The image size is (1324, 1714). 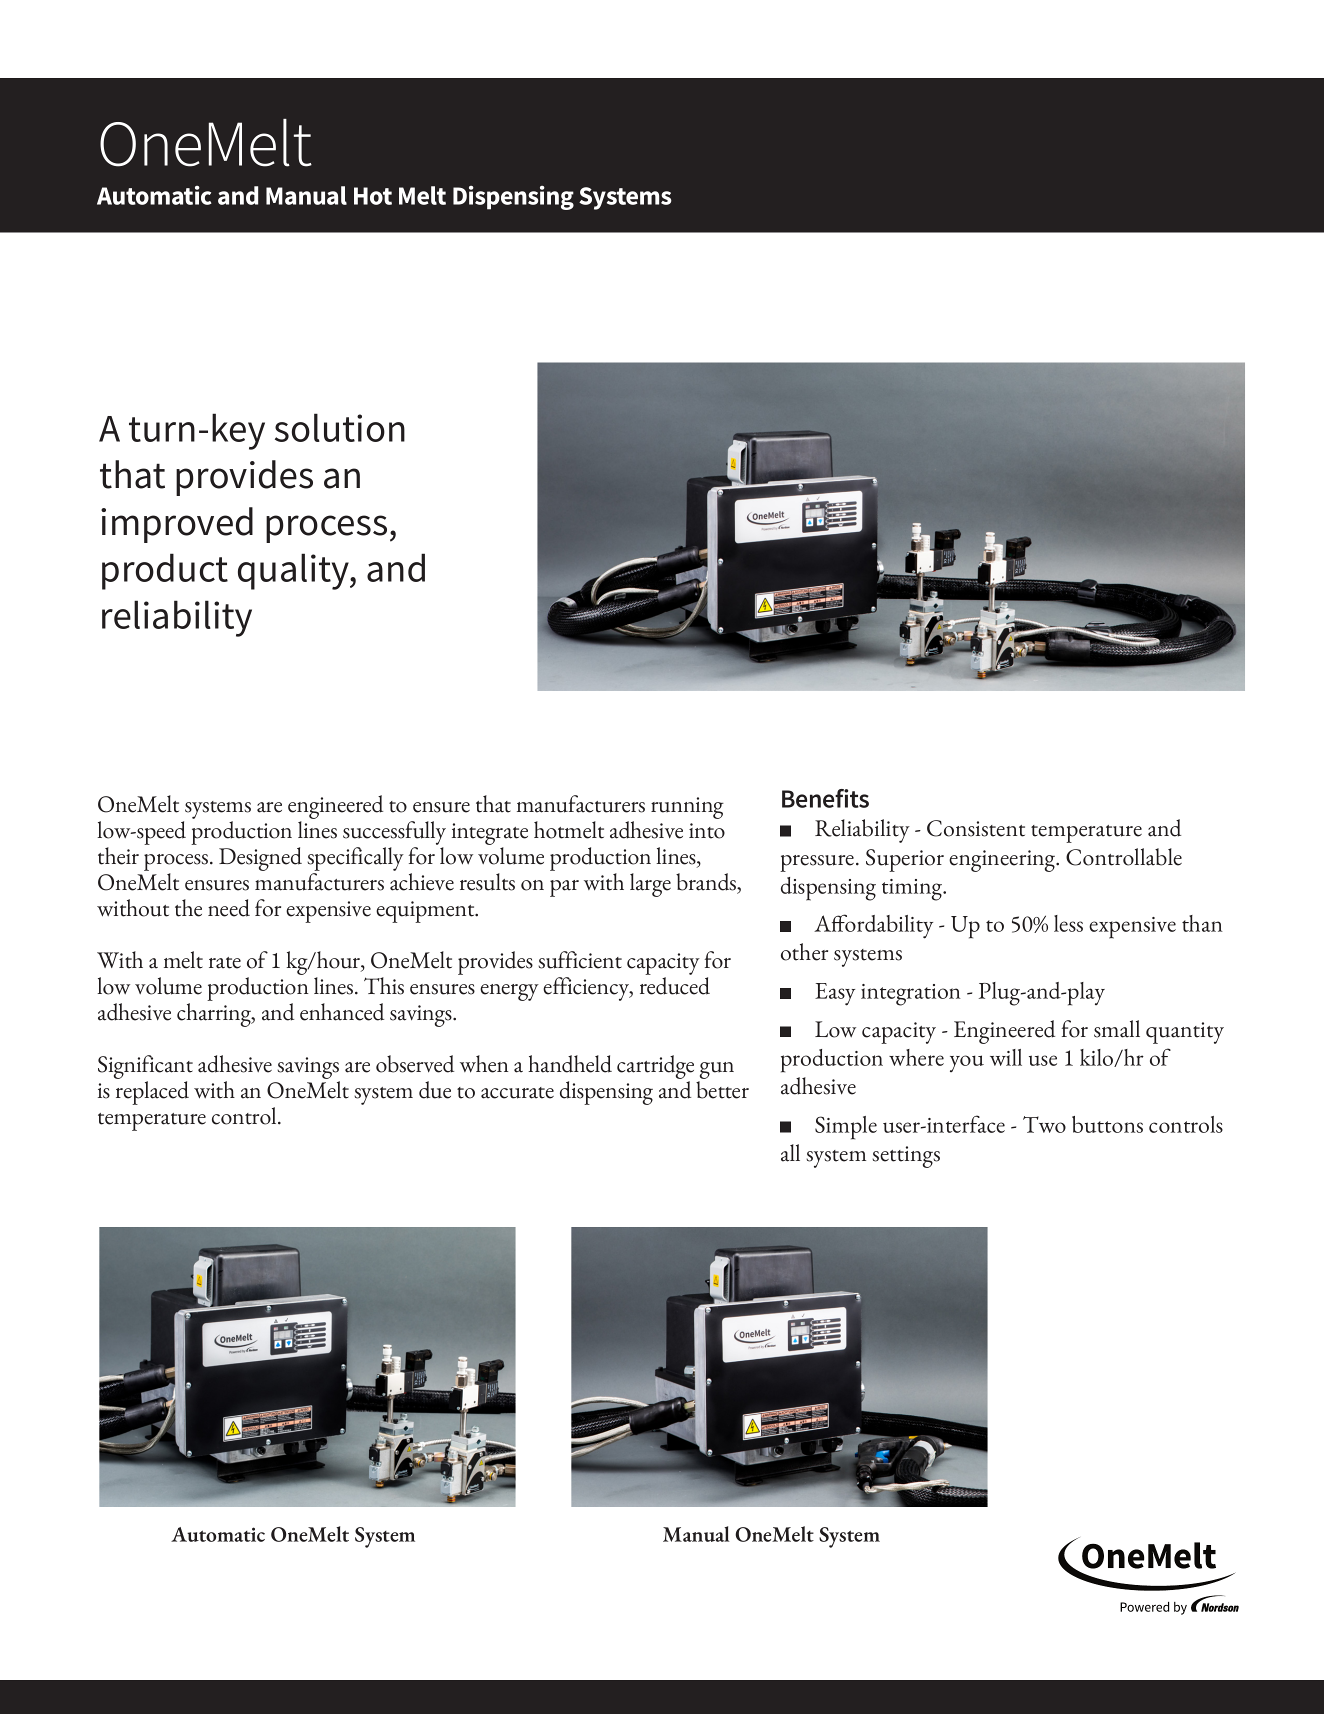 What do you see at coordinates (707, 831) in the document?
I see `into` at bounding box center [707, 831].
